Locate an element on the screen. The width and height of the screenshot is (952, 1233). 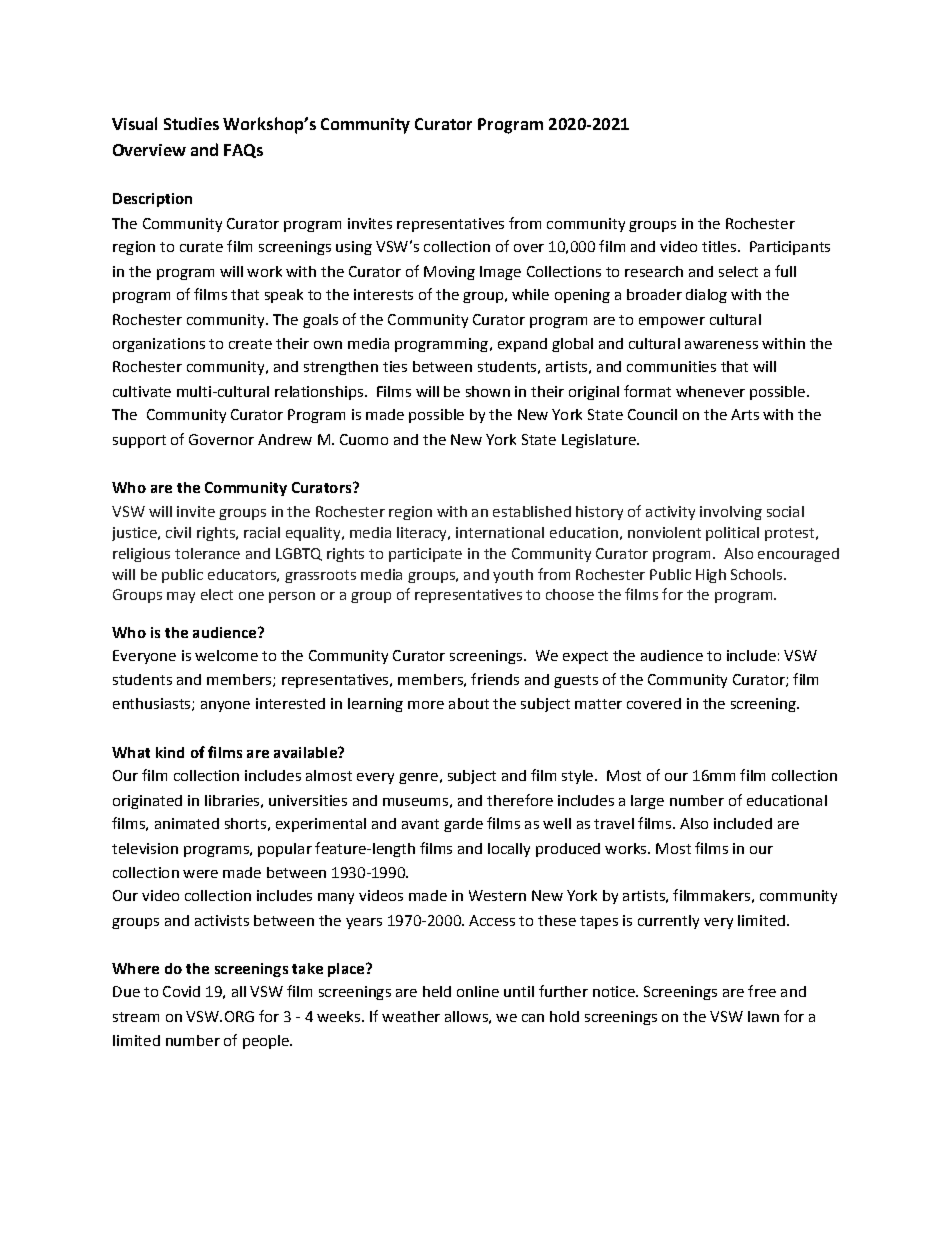
youth is located at coordinates (513, 576).
